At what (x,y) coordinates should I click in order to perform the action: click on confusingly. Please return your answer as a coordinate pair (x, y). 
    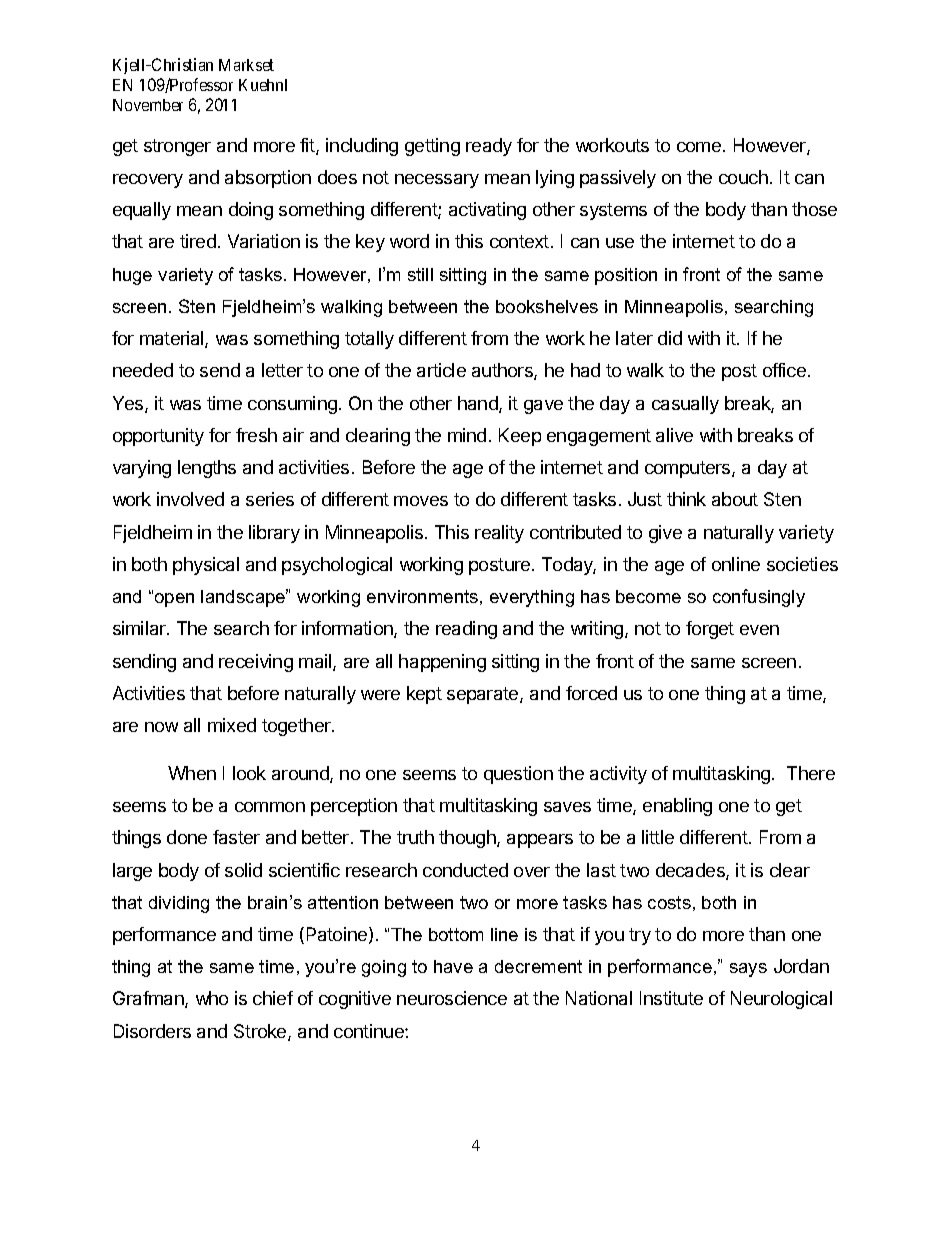
    Looking at the image, I should click on (759, 598).
